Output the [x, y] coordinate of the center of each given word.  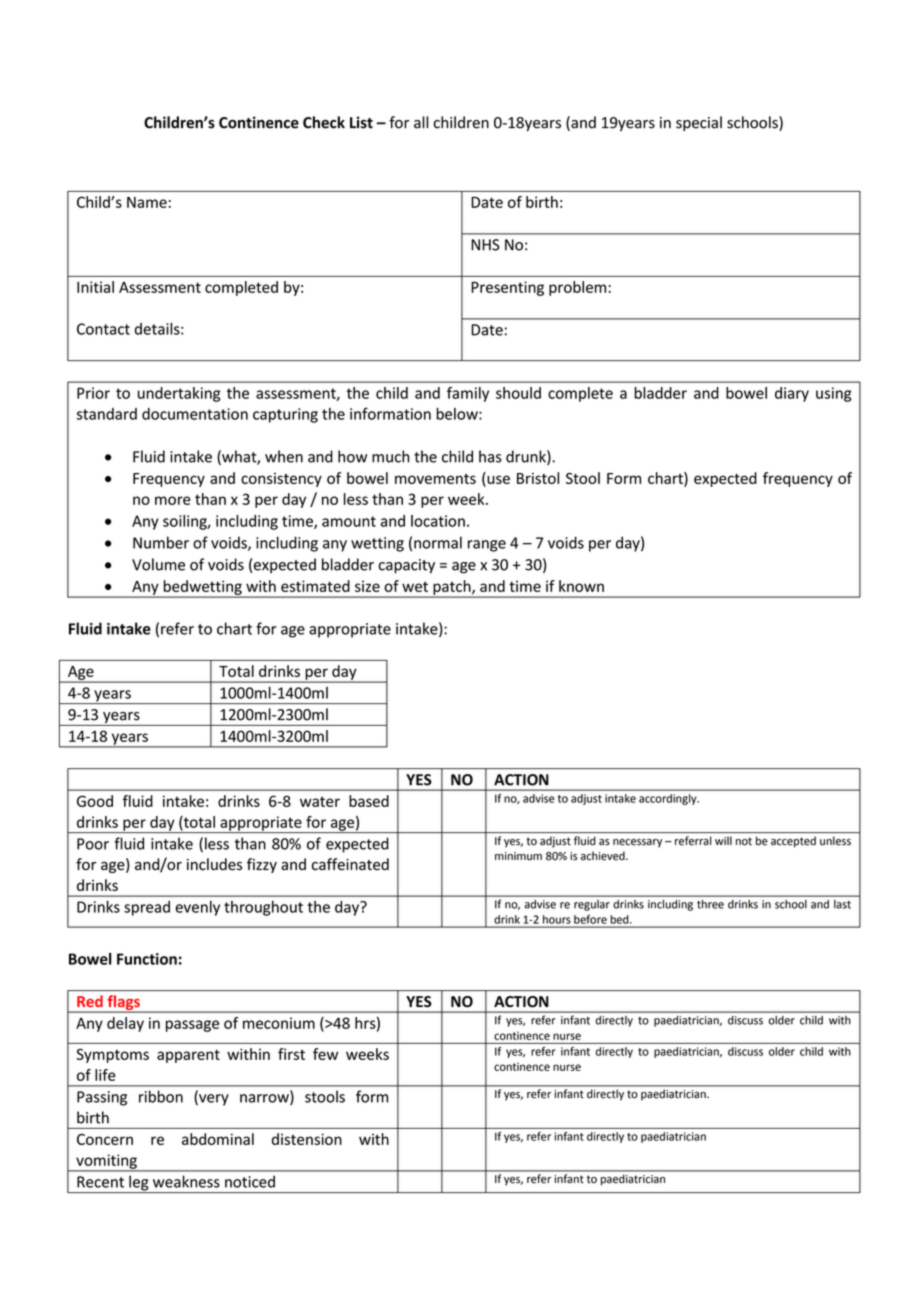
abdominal [218, 1139]
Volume [158, 564]
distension [307, 1139]
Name [147, 202]
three [710, 904]
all [421, 122]
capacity [406, 566]
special [699, 123]
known [581, 586]
